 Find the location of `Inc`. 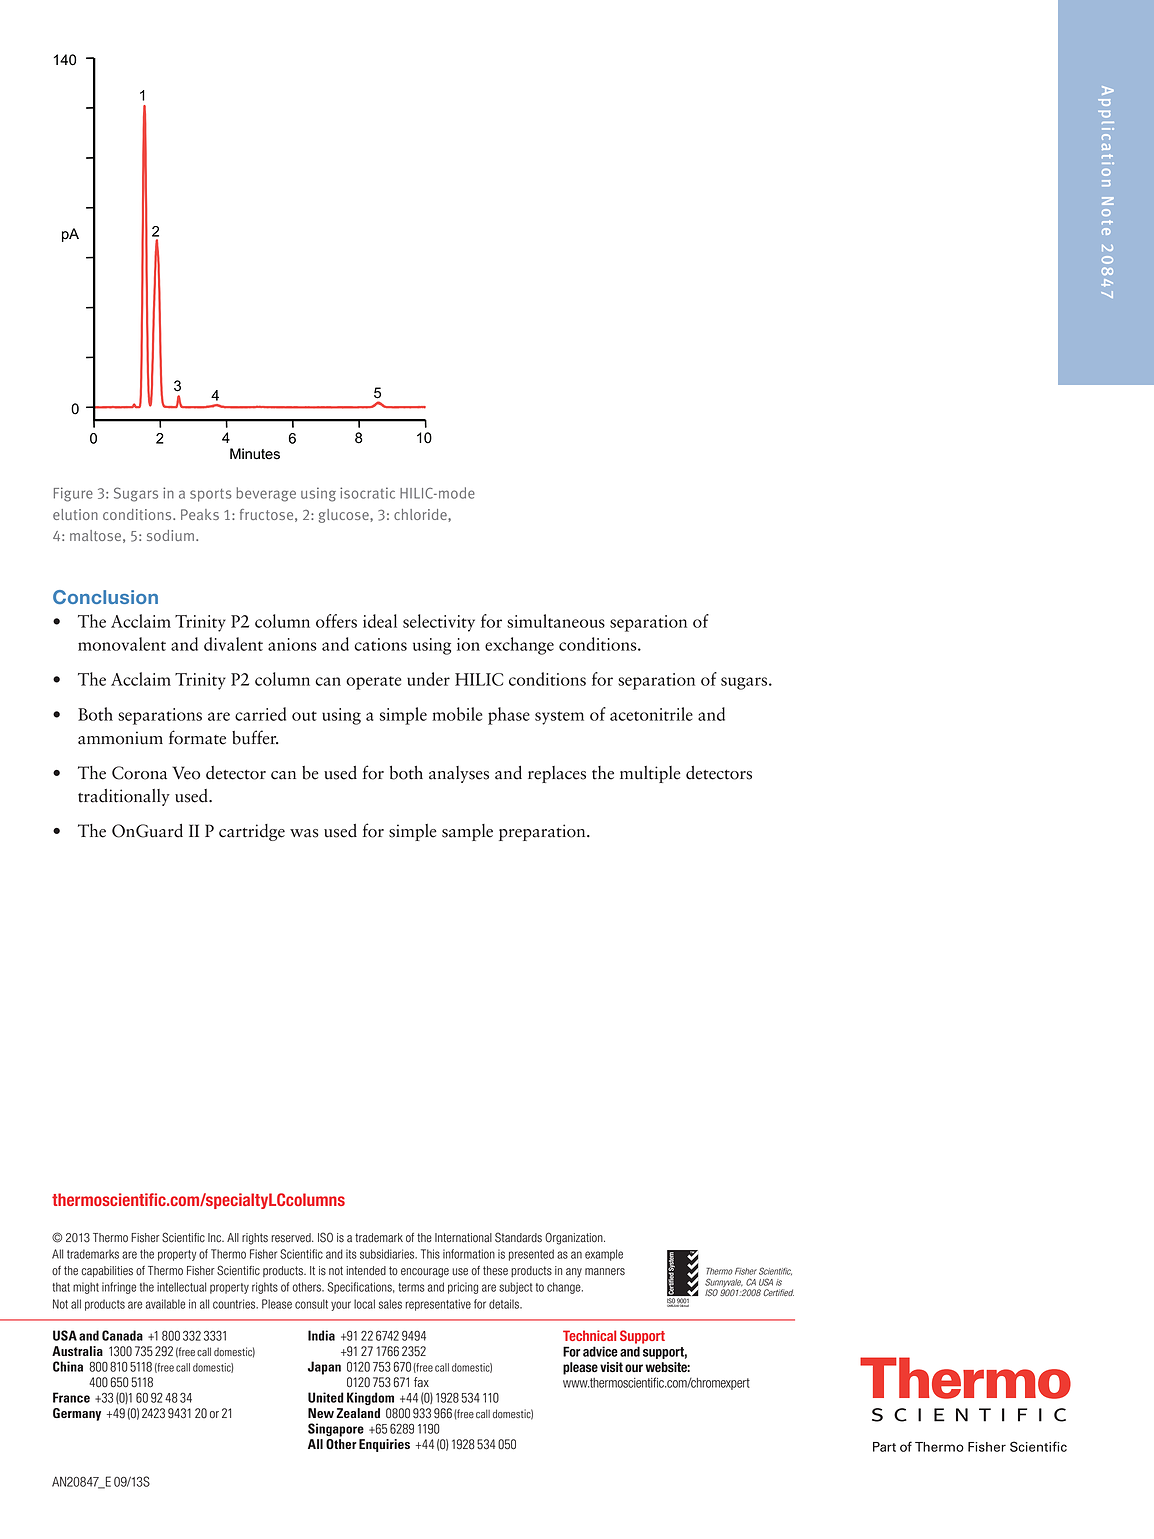

Inc is located at coordinates (216, 1238).
